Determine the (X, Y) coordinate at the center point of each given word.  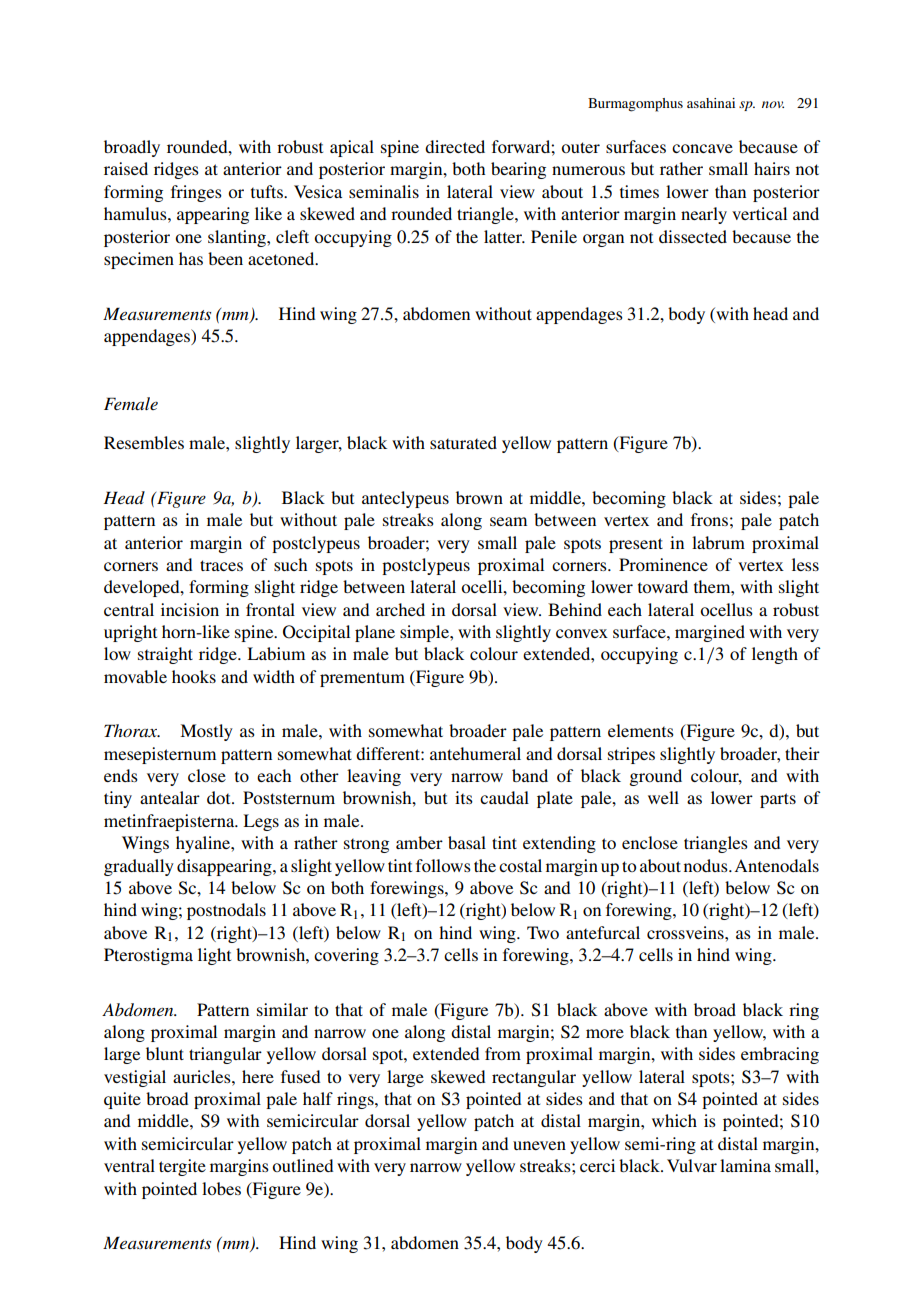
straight (165, 655)
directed (455, 146)
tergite (182, 1167)
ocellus (726, 609)
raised (126, 168)
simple (425, 633)
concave (702, 148)
